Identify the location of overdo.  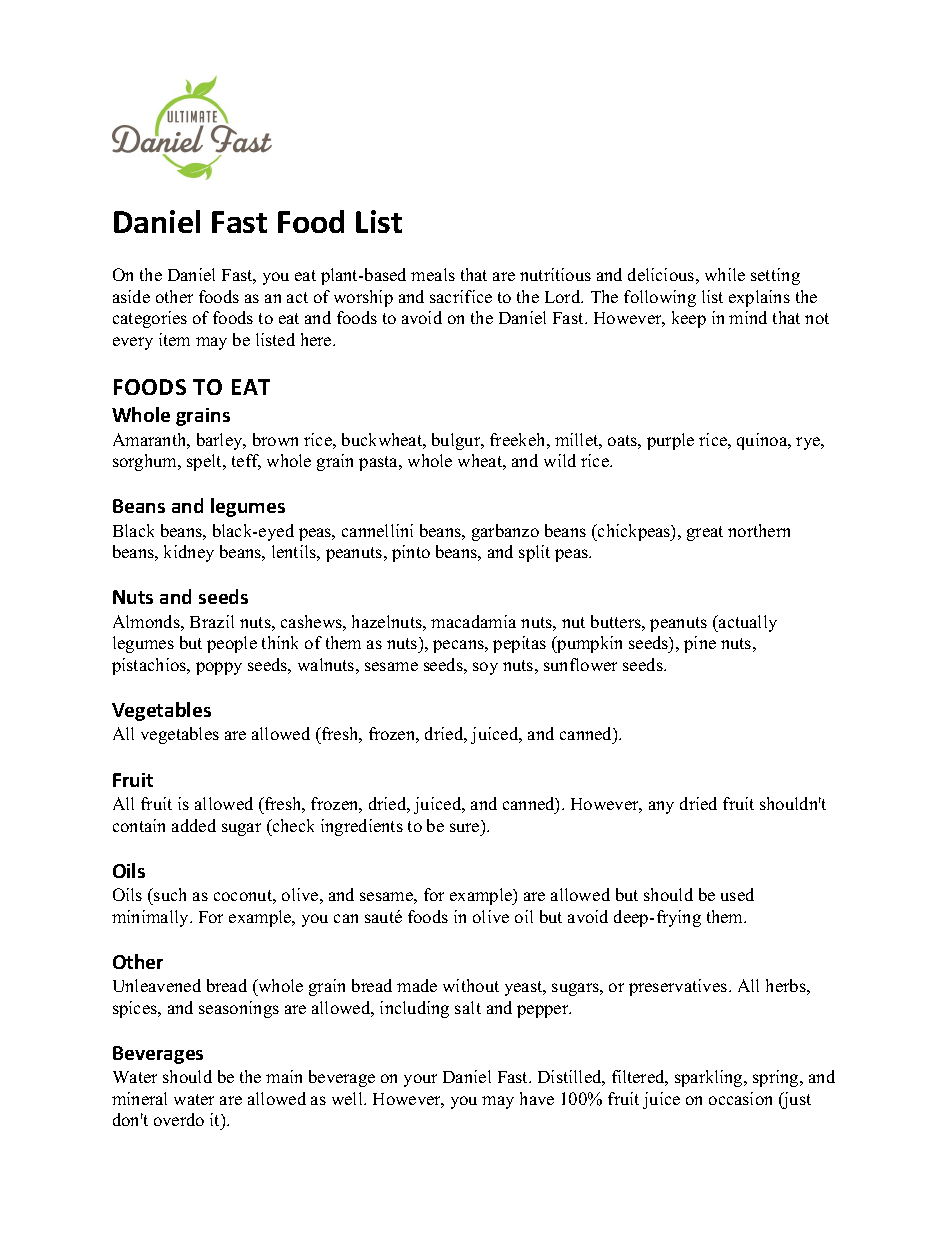
(179, 1119).
